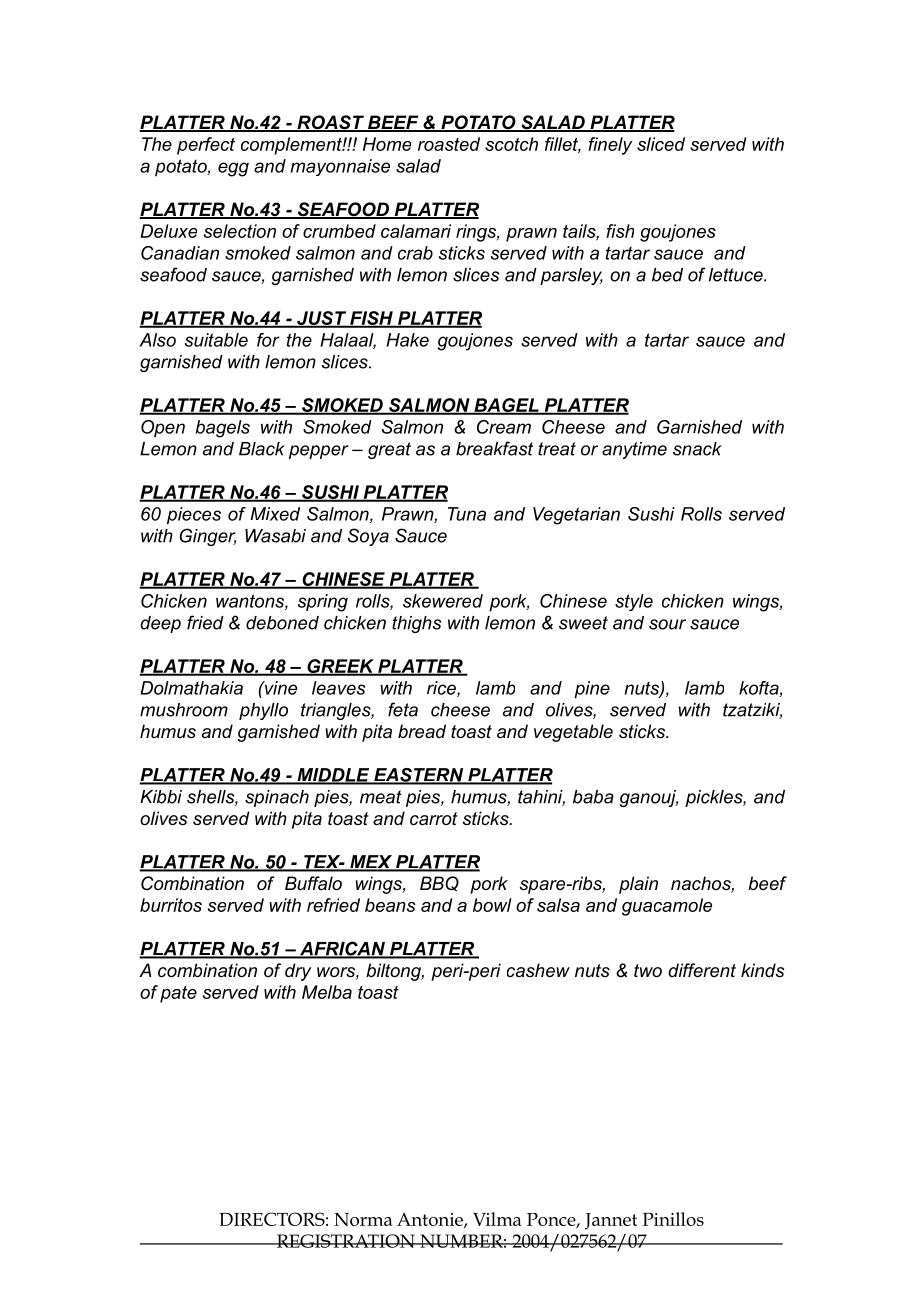 The image size is (924, 1308). What do you see at coordinates (233, 169) in the screenshot?
I see `egg` at bounding box center [233, 169].
